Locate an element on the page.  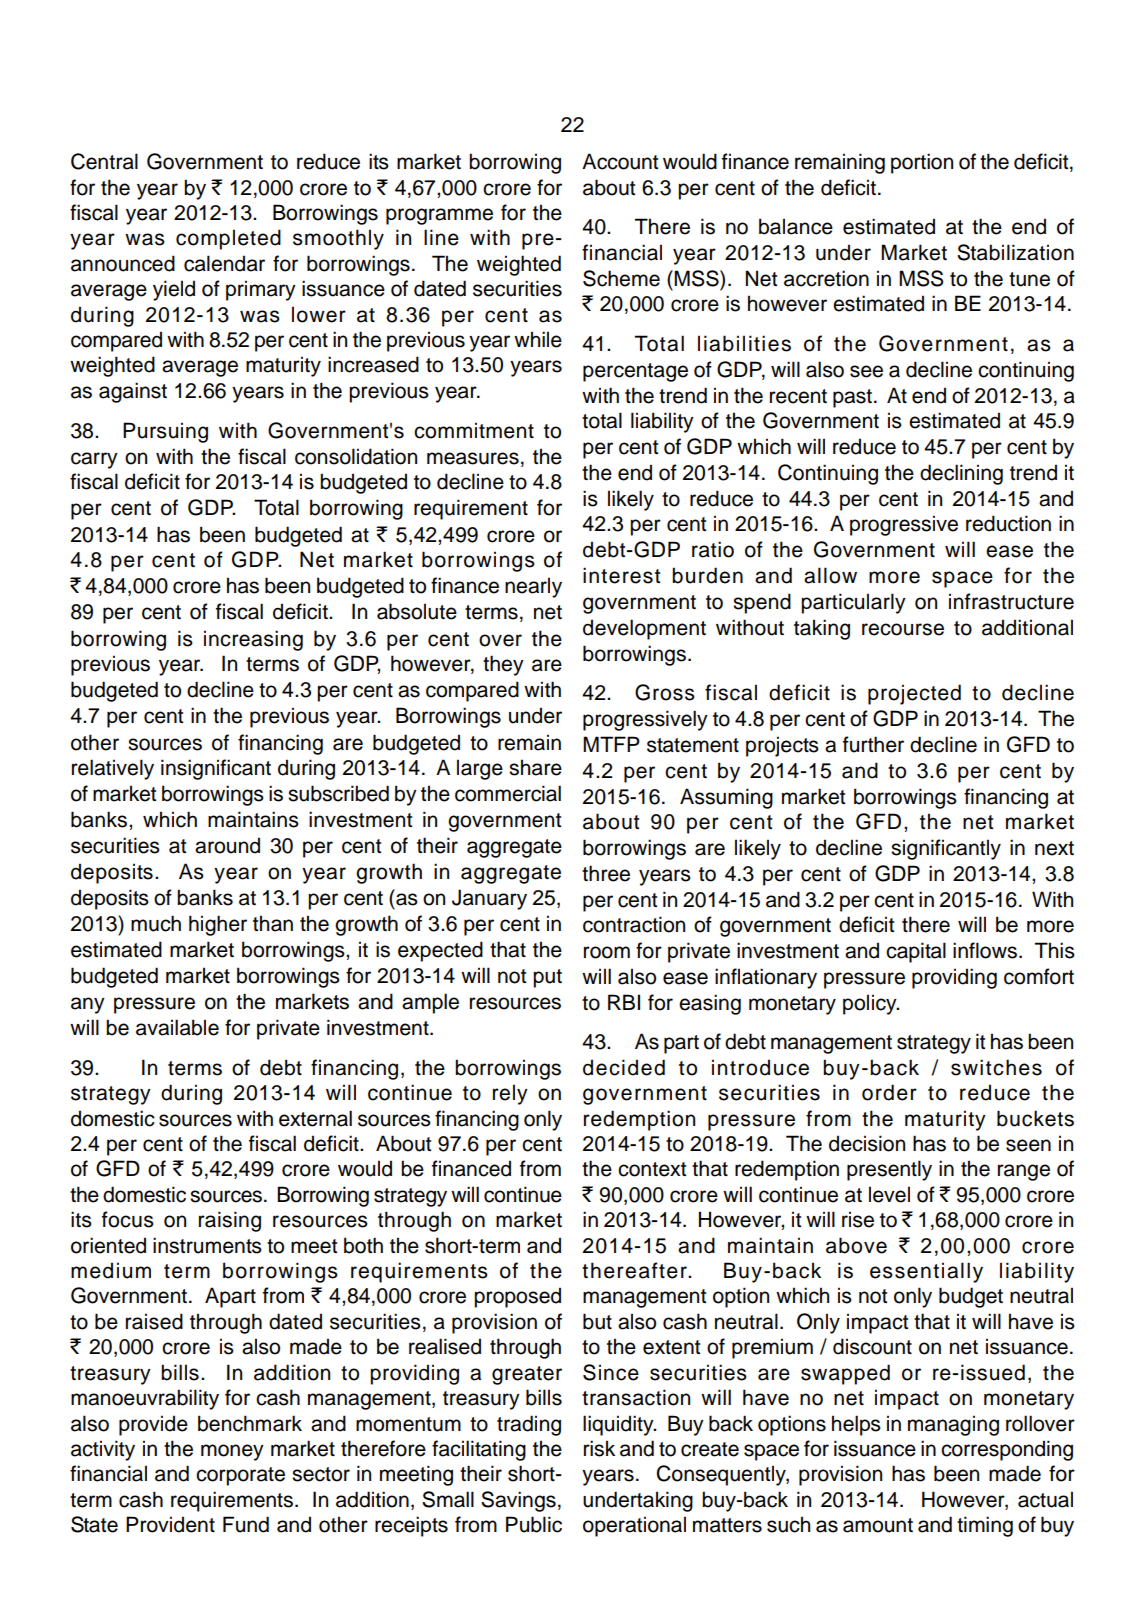
completed is located at coordinates (228, 239).
